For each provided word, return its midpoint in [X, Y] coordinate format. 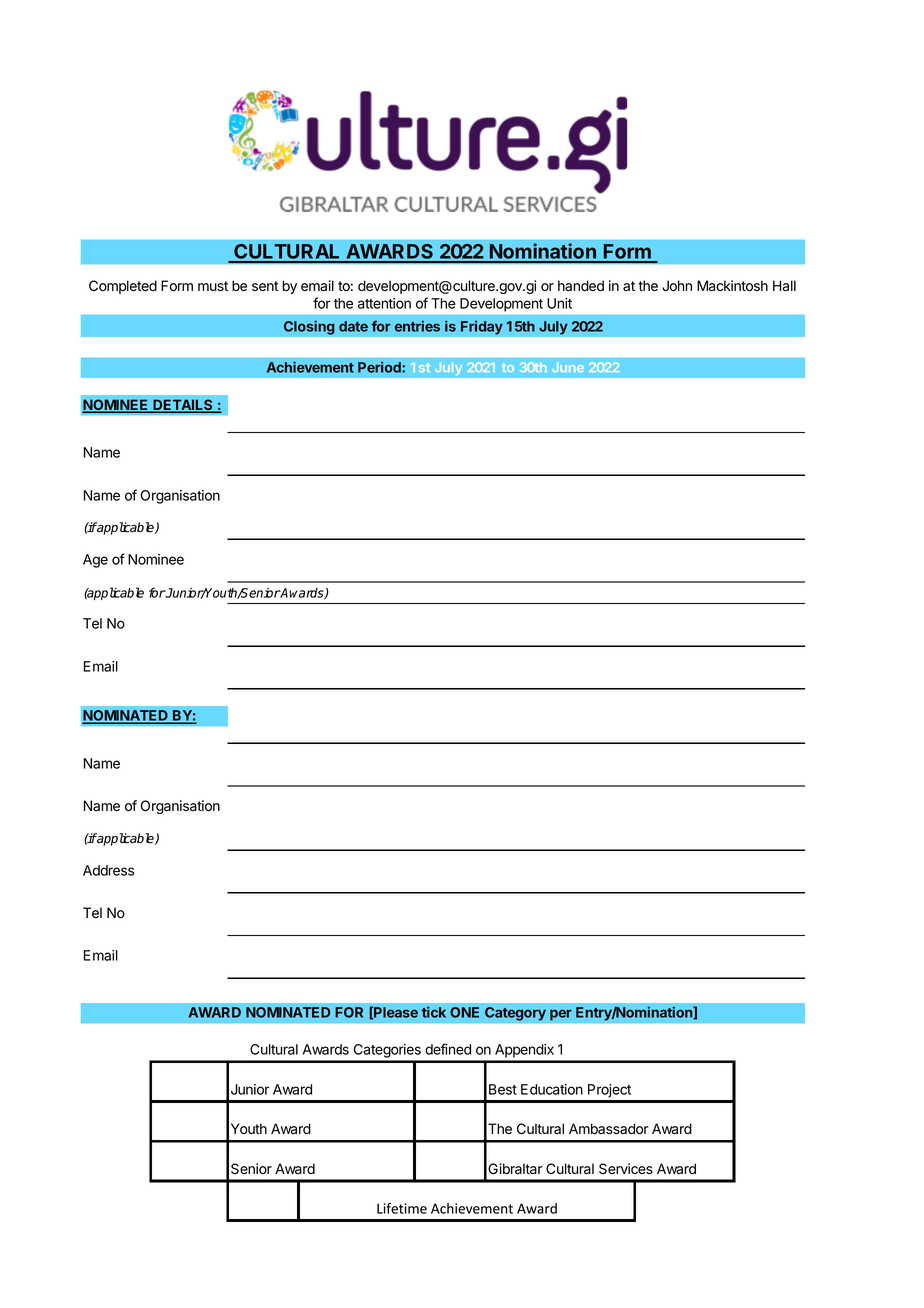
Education [552, 1089]
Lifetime [402, 1208]
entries [417, 326]
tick [434, 1012]
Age [95, 561]
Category [515, 1014]
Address [108, 870]
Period [380, 367]
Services [626, 1169]
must [213, 286]
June [568, 367]
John [677, 286]
